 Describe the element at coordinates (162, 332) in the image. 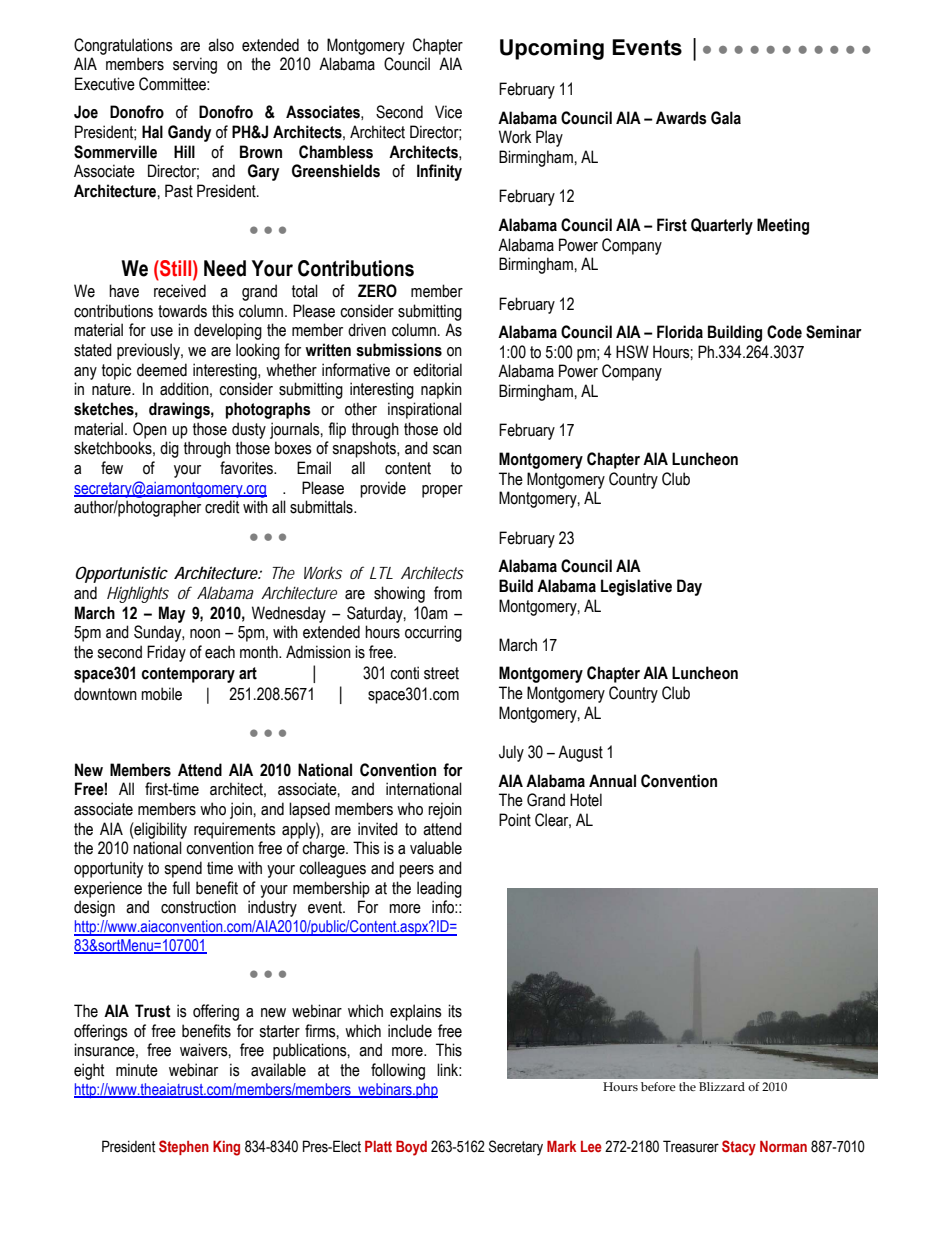

I see `use` at that location.
